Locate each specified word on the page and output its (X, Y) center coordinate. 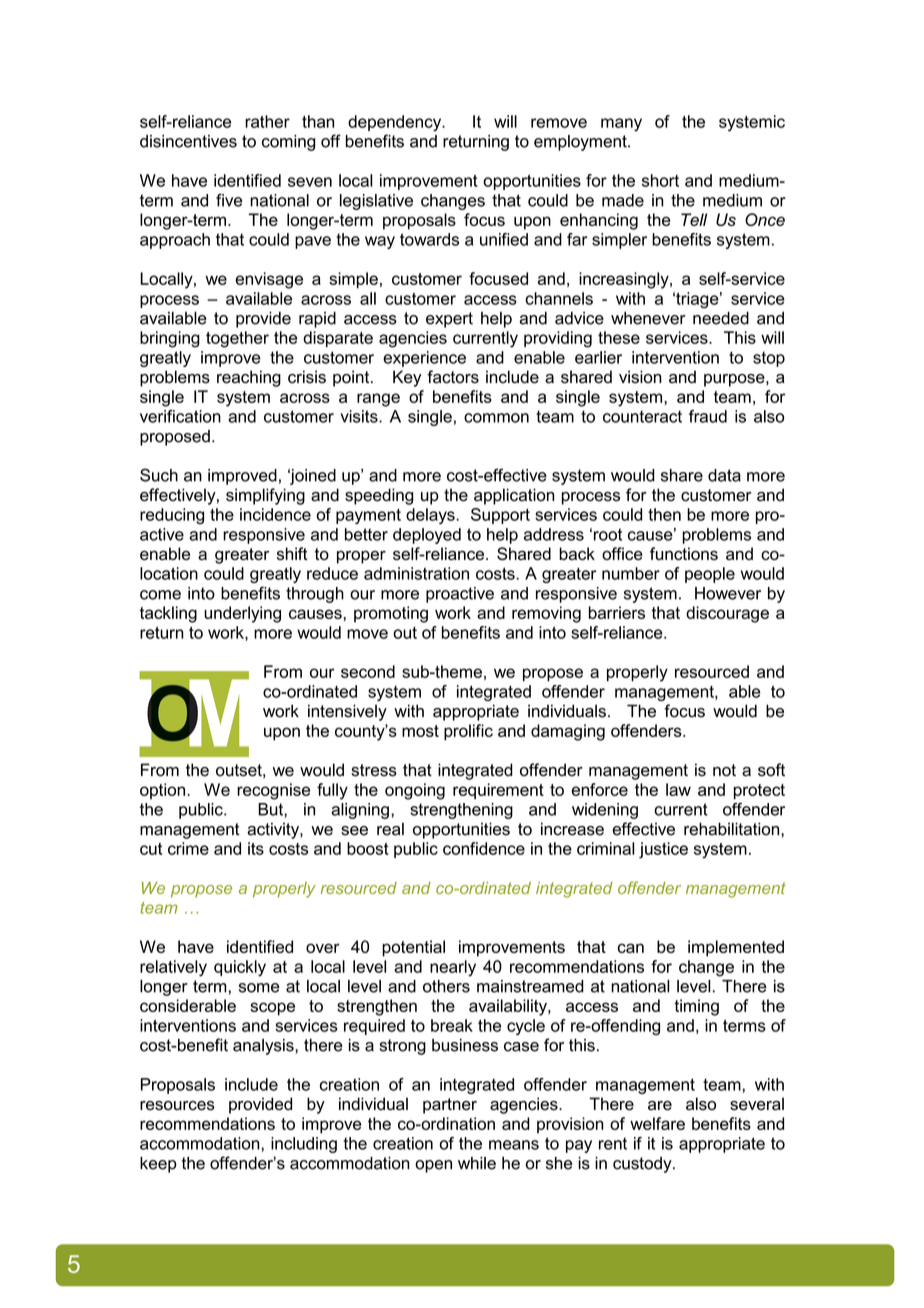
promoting (391, 614)
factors (453, 377)
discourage (727, 614)
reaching (249, 378)
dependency (396, 123)
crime (188, 848)
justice (663, 850)
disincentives (188, 141)
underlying (242, 614)
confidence (484, 848)
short (660, 180)
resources (177, 1106)
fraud (708, 416)
